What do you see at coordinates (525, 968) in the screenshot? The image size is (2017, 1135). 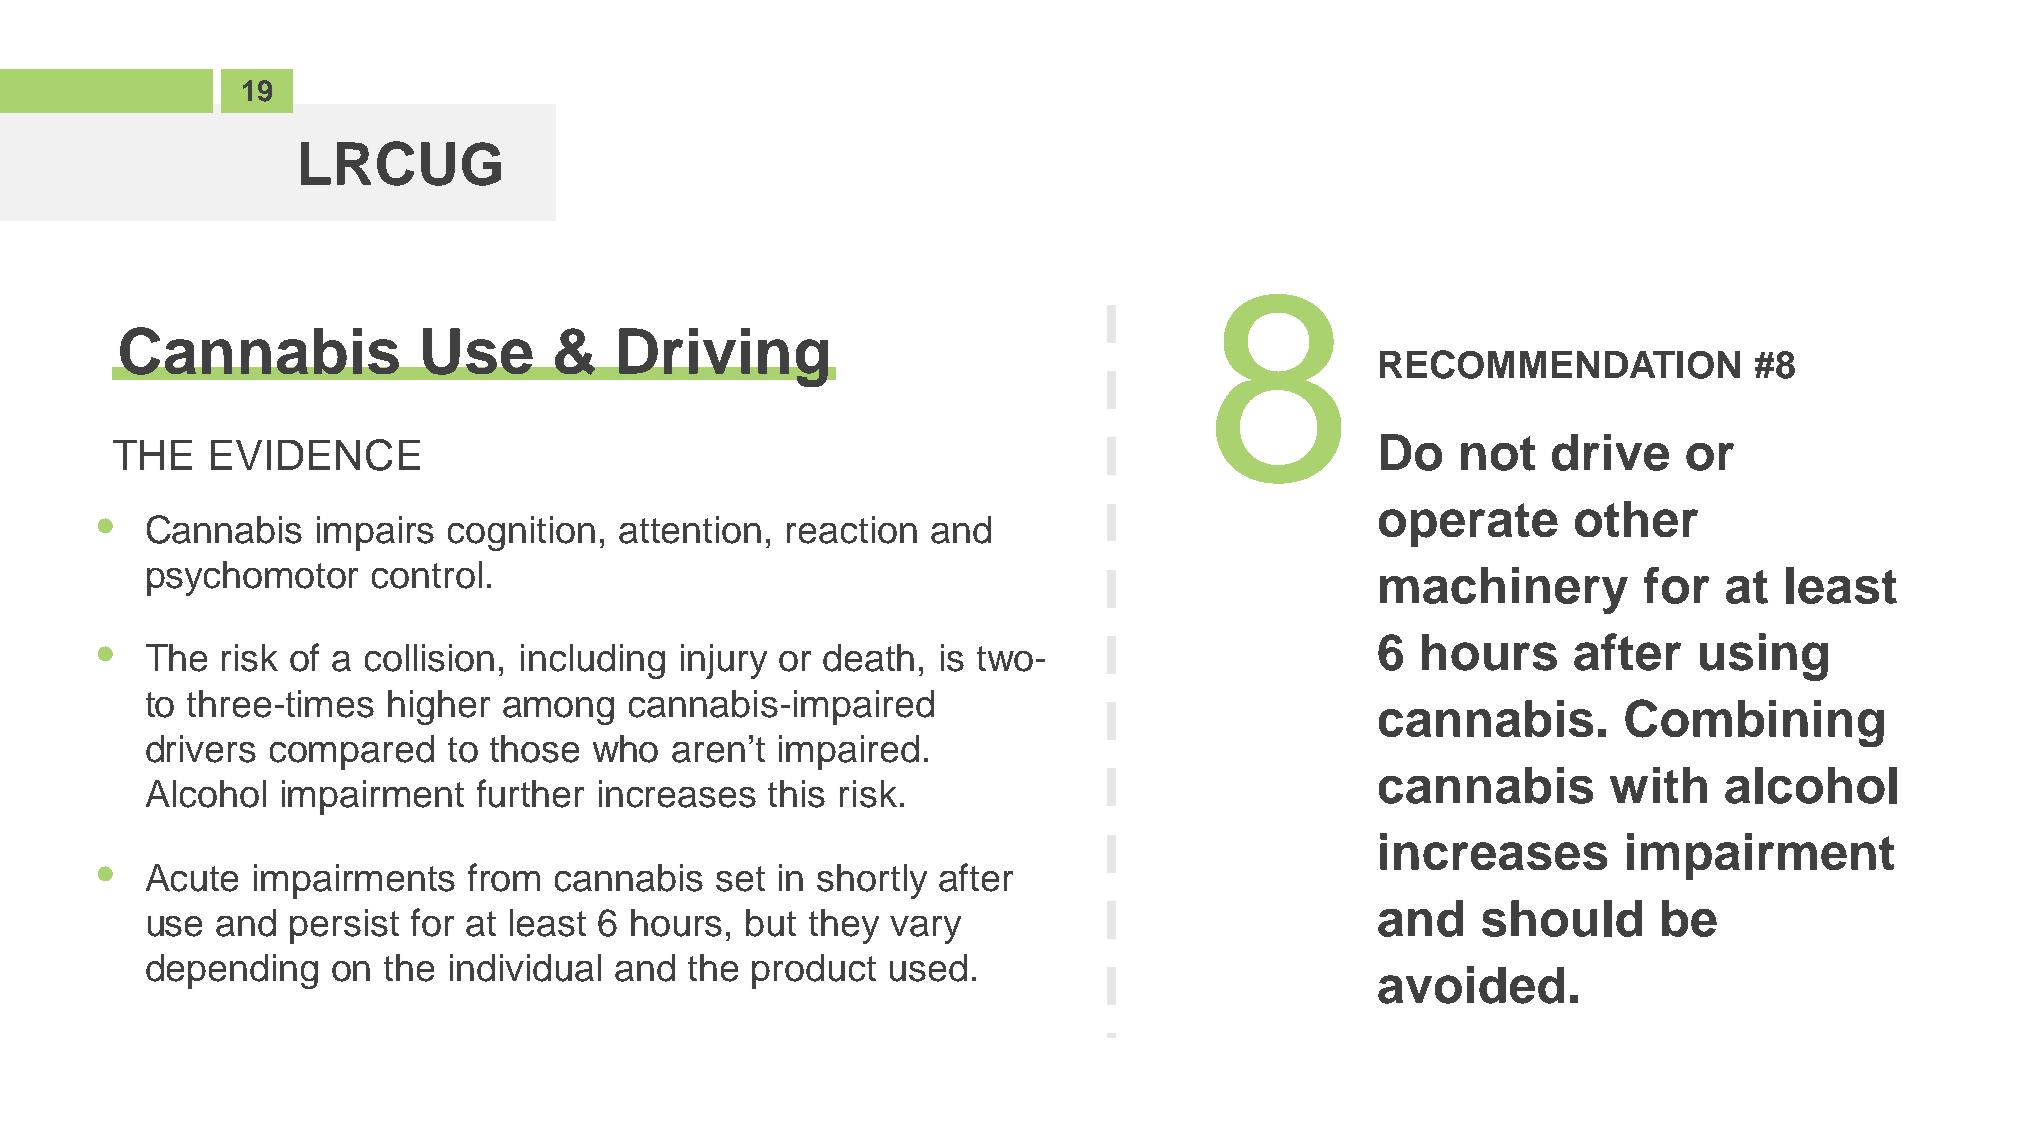 I see `individual` at bounding box center [525, 968].
